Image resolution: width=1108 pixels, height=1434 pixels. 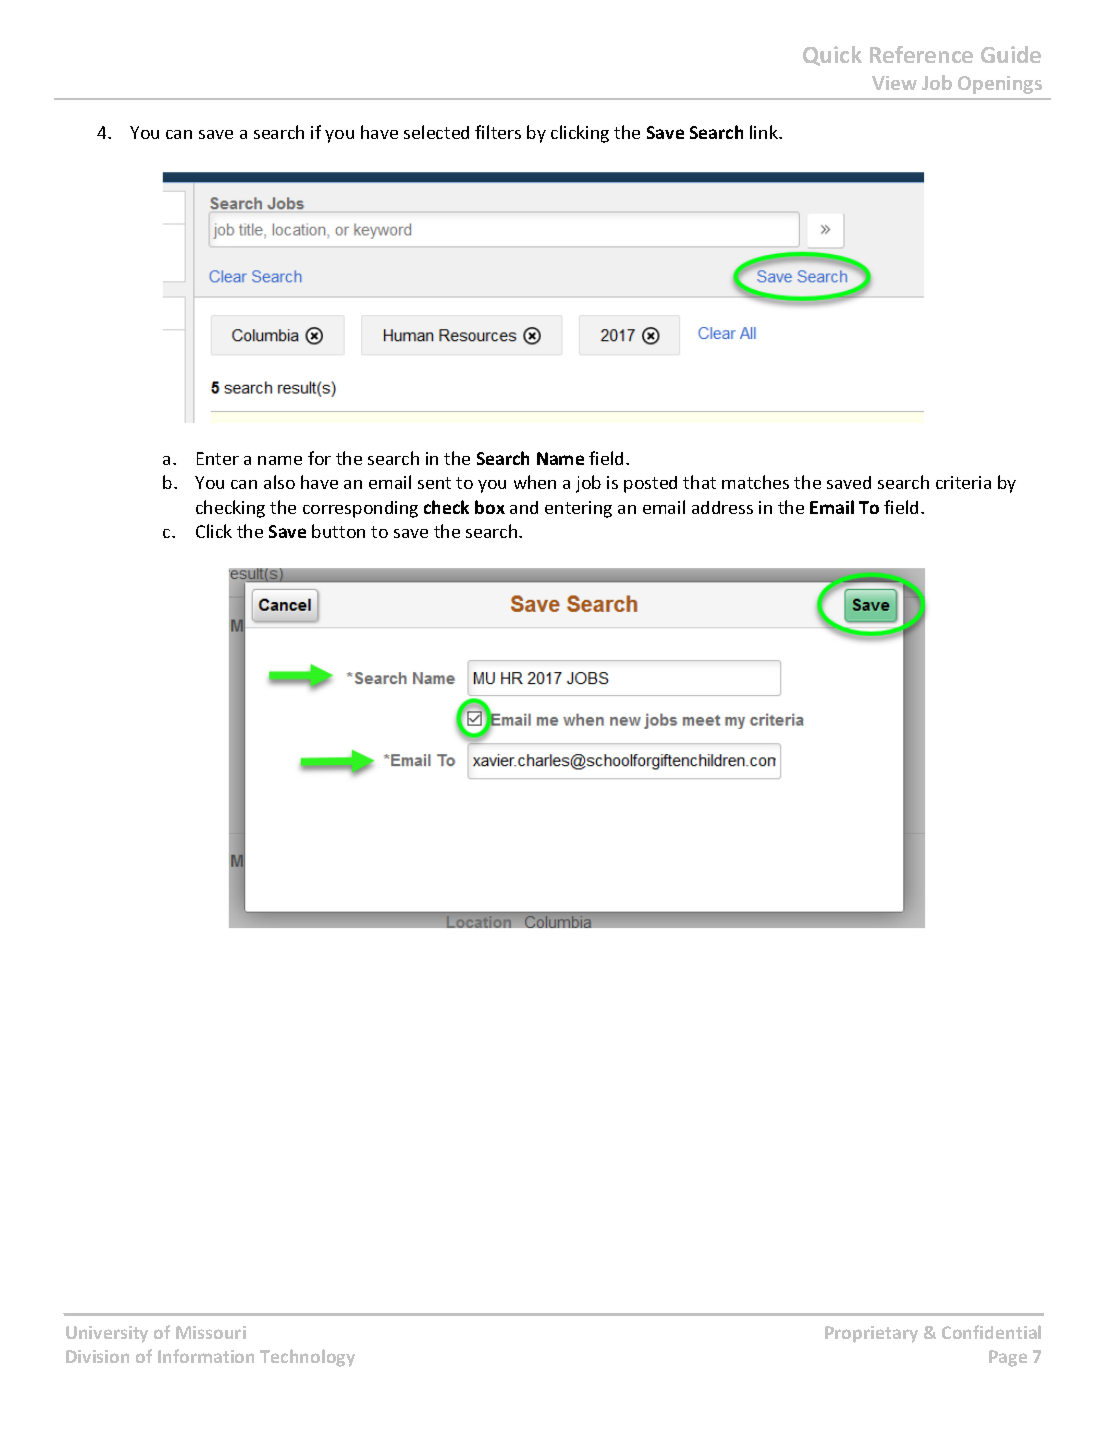 What do you see at coordinates (894, 83) in the screenshot?
I see `View` at bounding box center [894, 83].
